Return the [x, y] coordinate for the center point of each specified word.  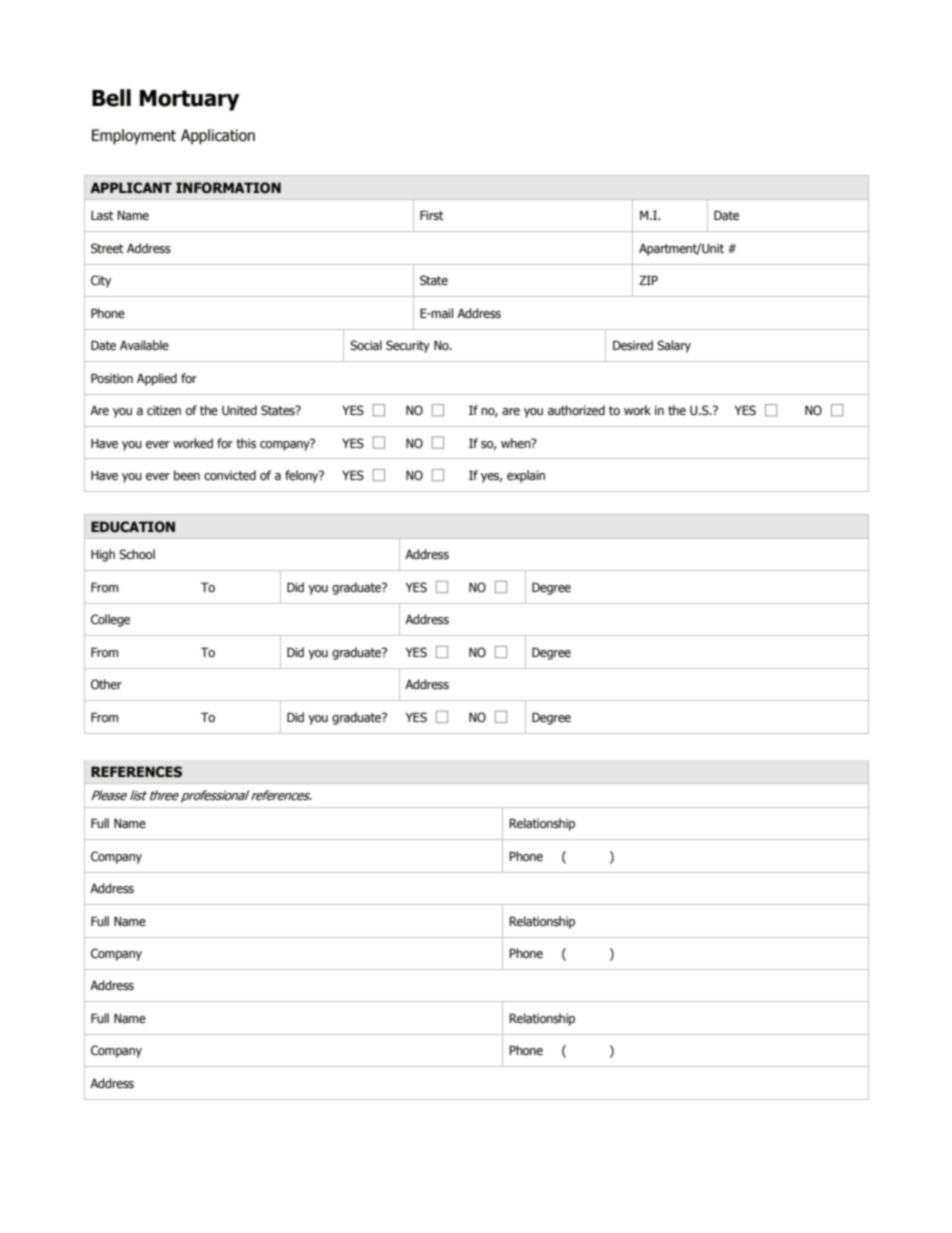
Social [366, 345]
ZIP [648, 280]
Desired [633, 345]
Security [408, 346]
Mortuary [190, 100]
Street [107, 248]
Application [218, 136]
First [432, 215]
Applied [157, 379]
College [110, 620]
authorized [576, 410]
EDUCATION [133, 527]
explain [526, 476]
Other [106, 684]
